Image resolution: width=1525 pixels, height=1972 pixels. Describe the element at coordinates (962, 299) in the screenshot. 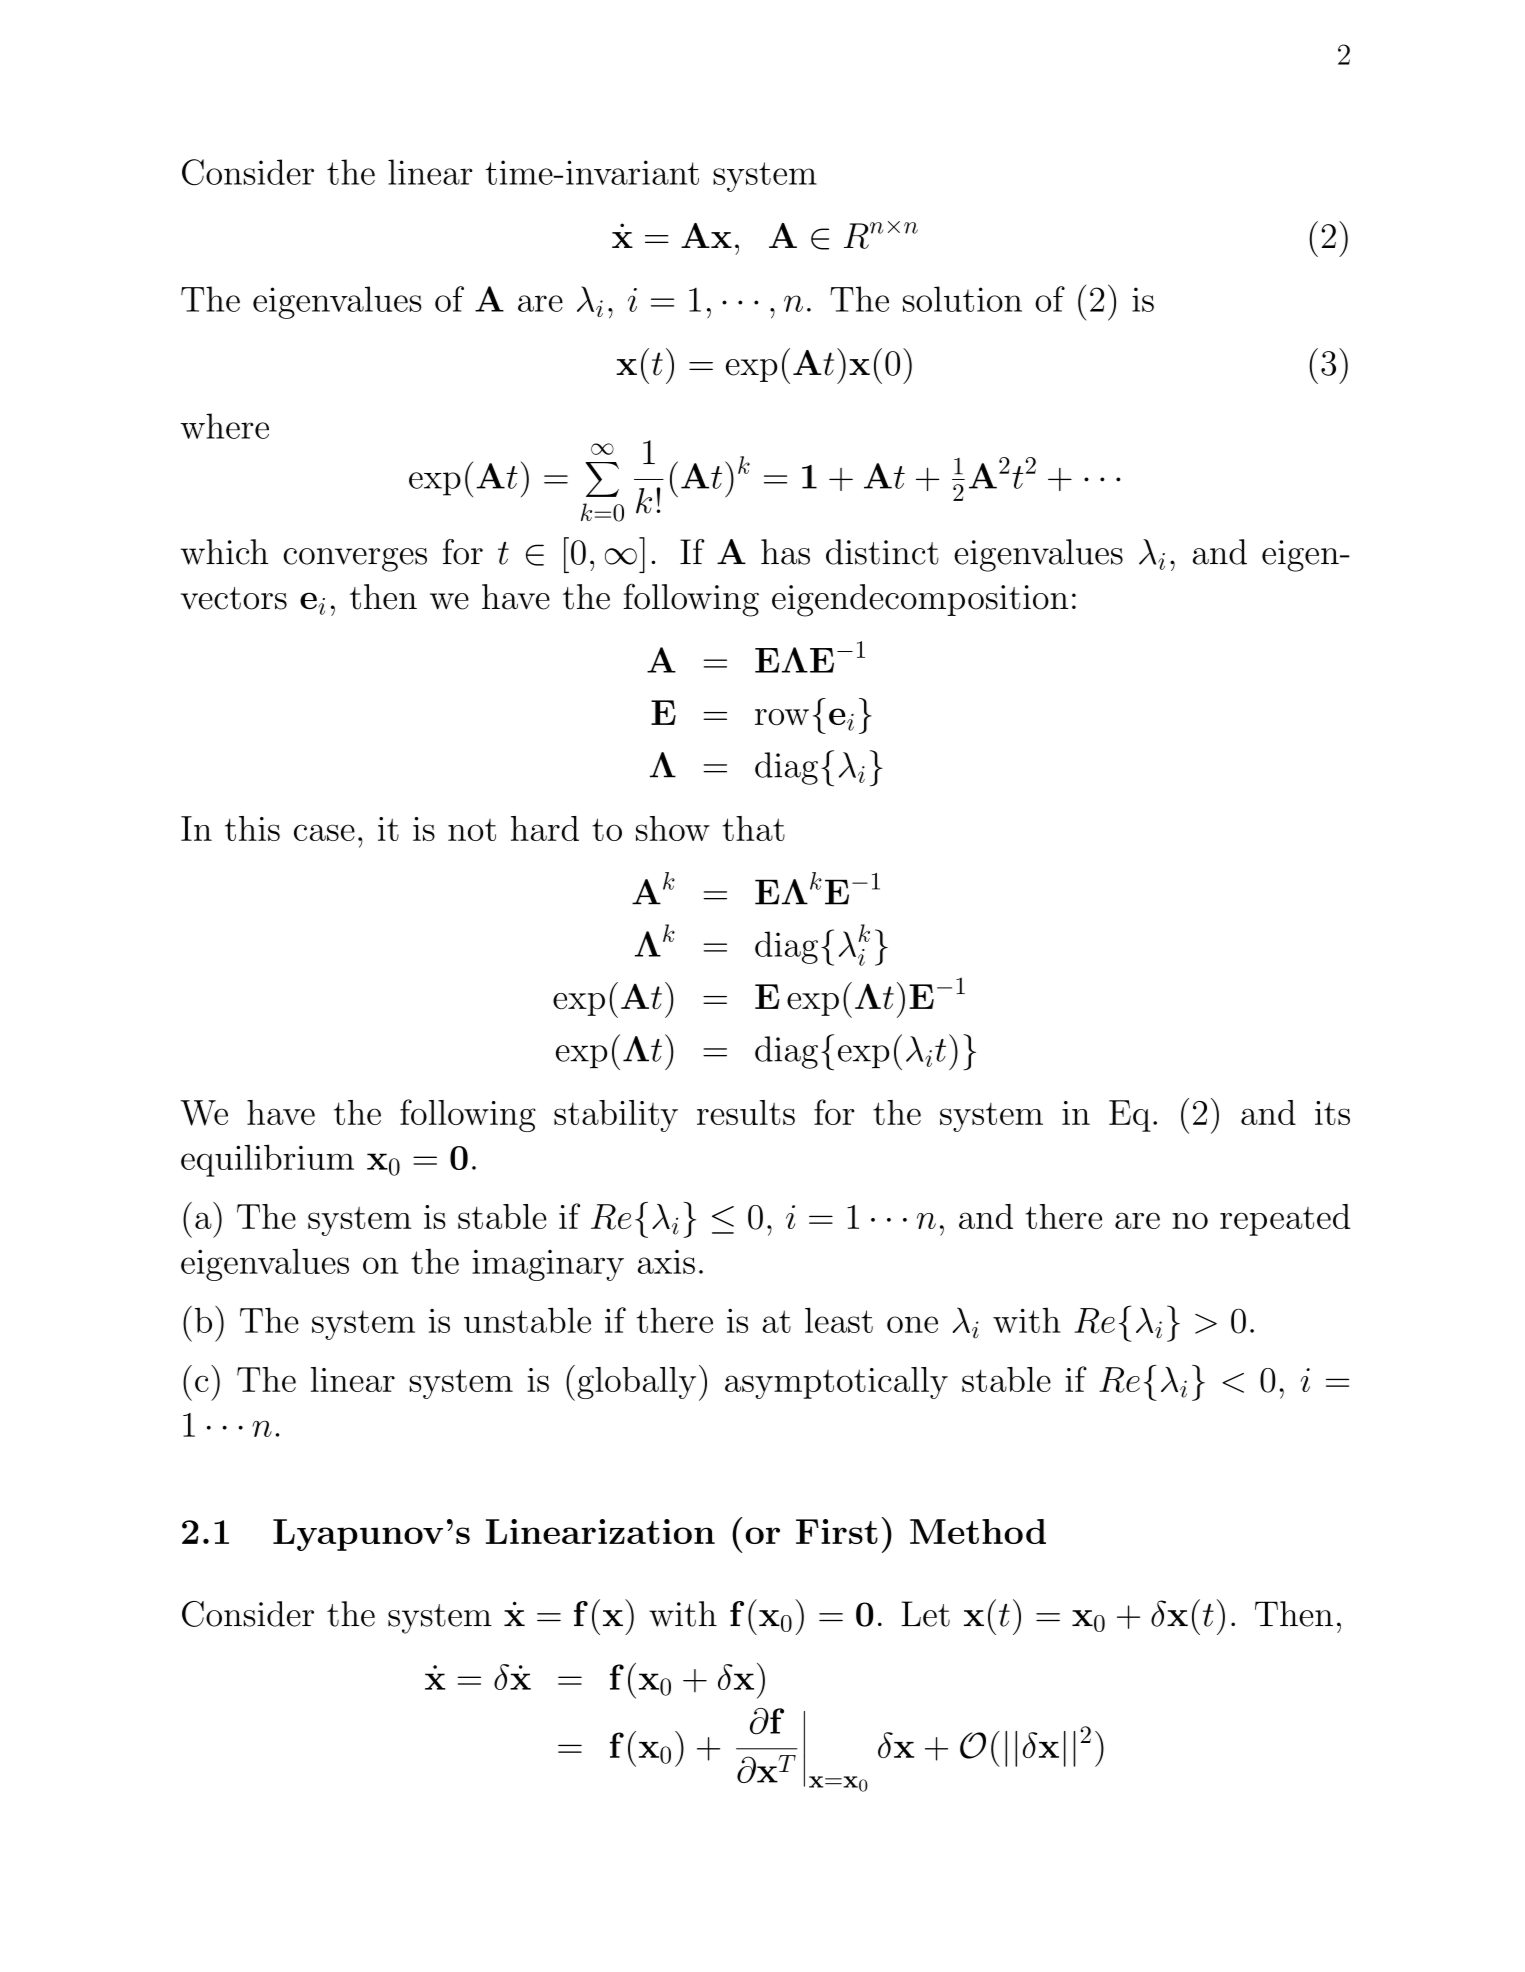

I see `solution` at that location.
